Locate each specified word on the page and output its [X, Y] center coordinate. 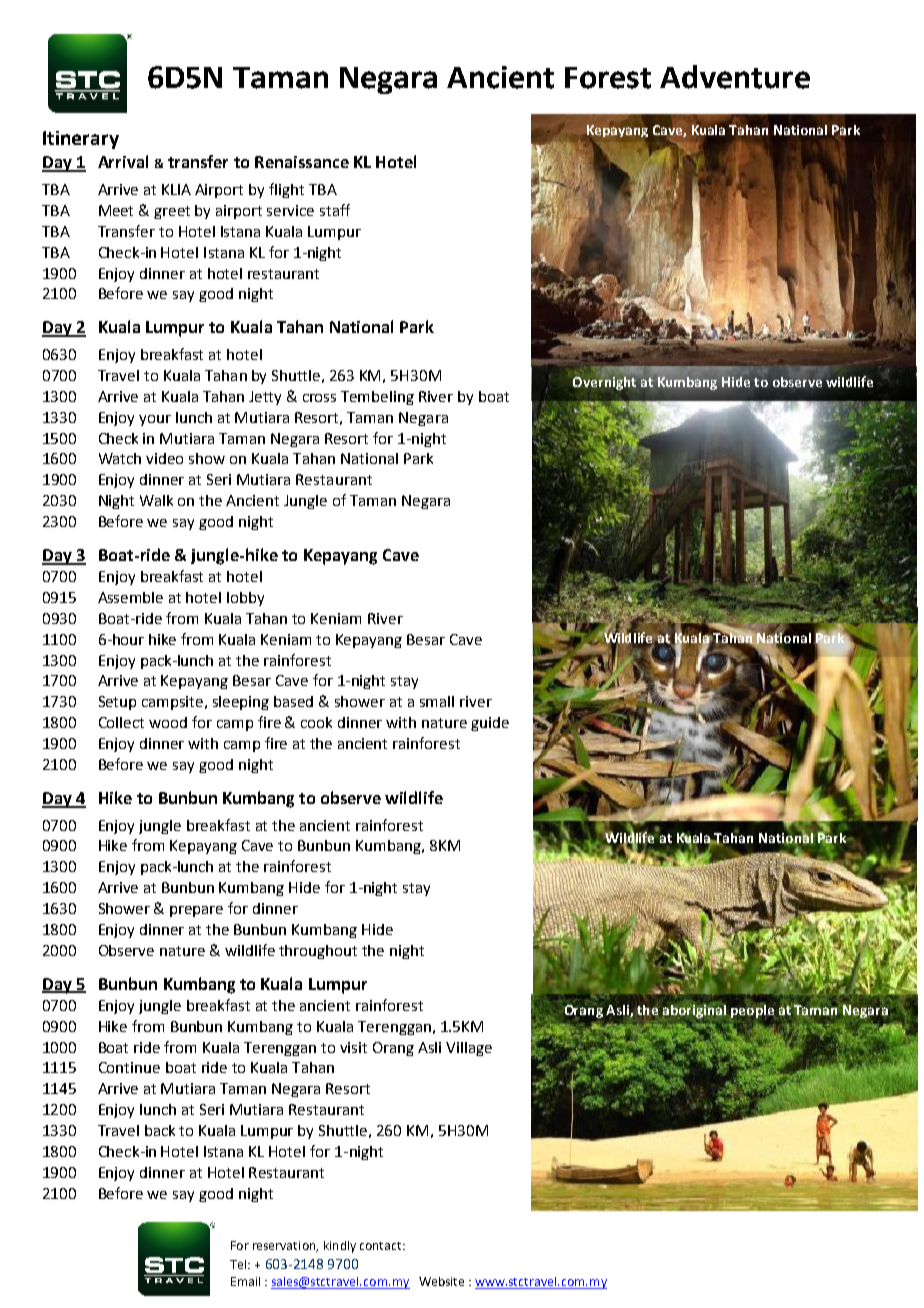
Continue [129, 1067]
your [155, 420]
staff [335, 210]
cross [319, 398]
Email [245, 1281]
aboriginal [694, 1010]
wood [168, 722]
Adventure [735, 77]
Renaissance [302, 162]
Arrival [123, 161]
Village [469, 1049]
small [437, 701]
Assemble [130, 597]
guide [490, 724]
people [751, 1011]
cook [316, 722]
